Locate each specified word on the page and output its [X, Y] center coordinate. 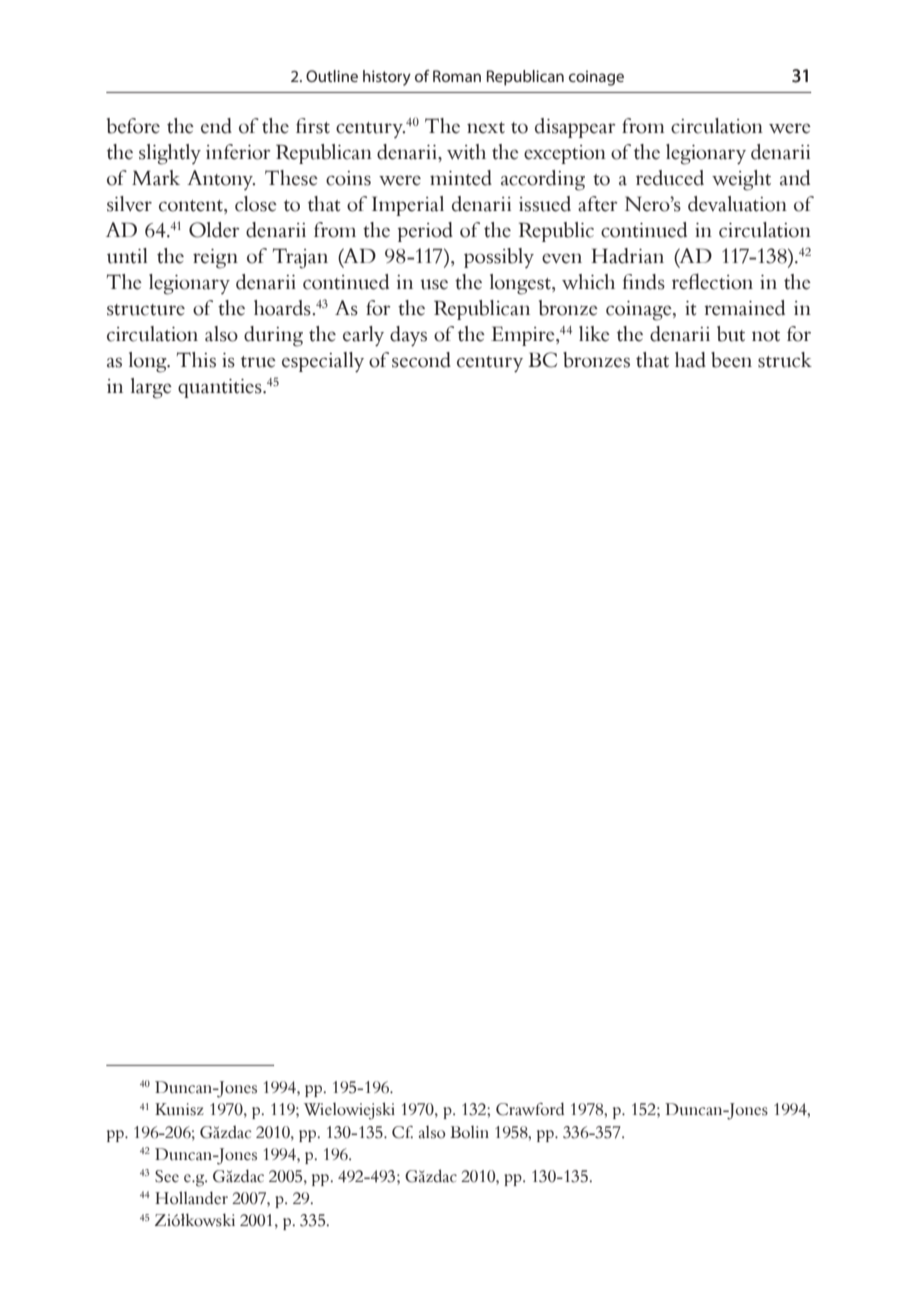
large [151, 388]
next [486, 128]
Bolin [469, 1132]
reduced [670, 178]
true [258, 362]
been [731, 360]
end [216, 126]
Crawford [530, 1109]
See [167, 1176]
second [421, 360]
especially [323, 362]
